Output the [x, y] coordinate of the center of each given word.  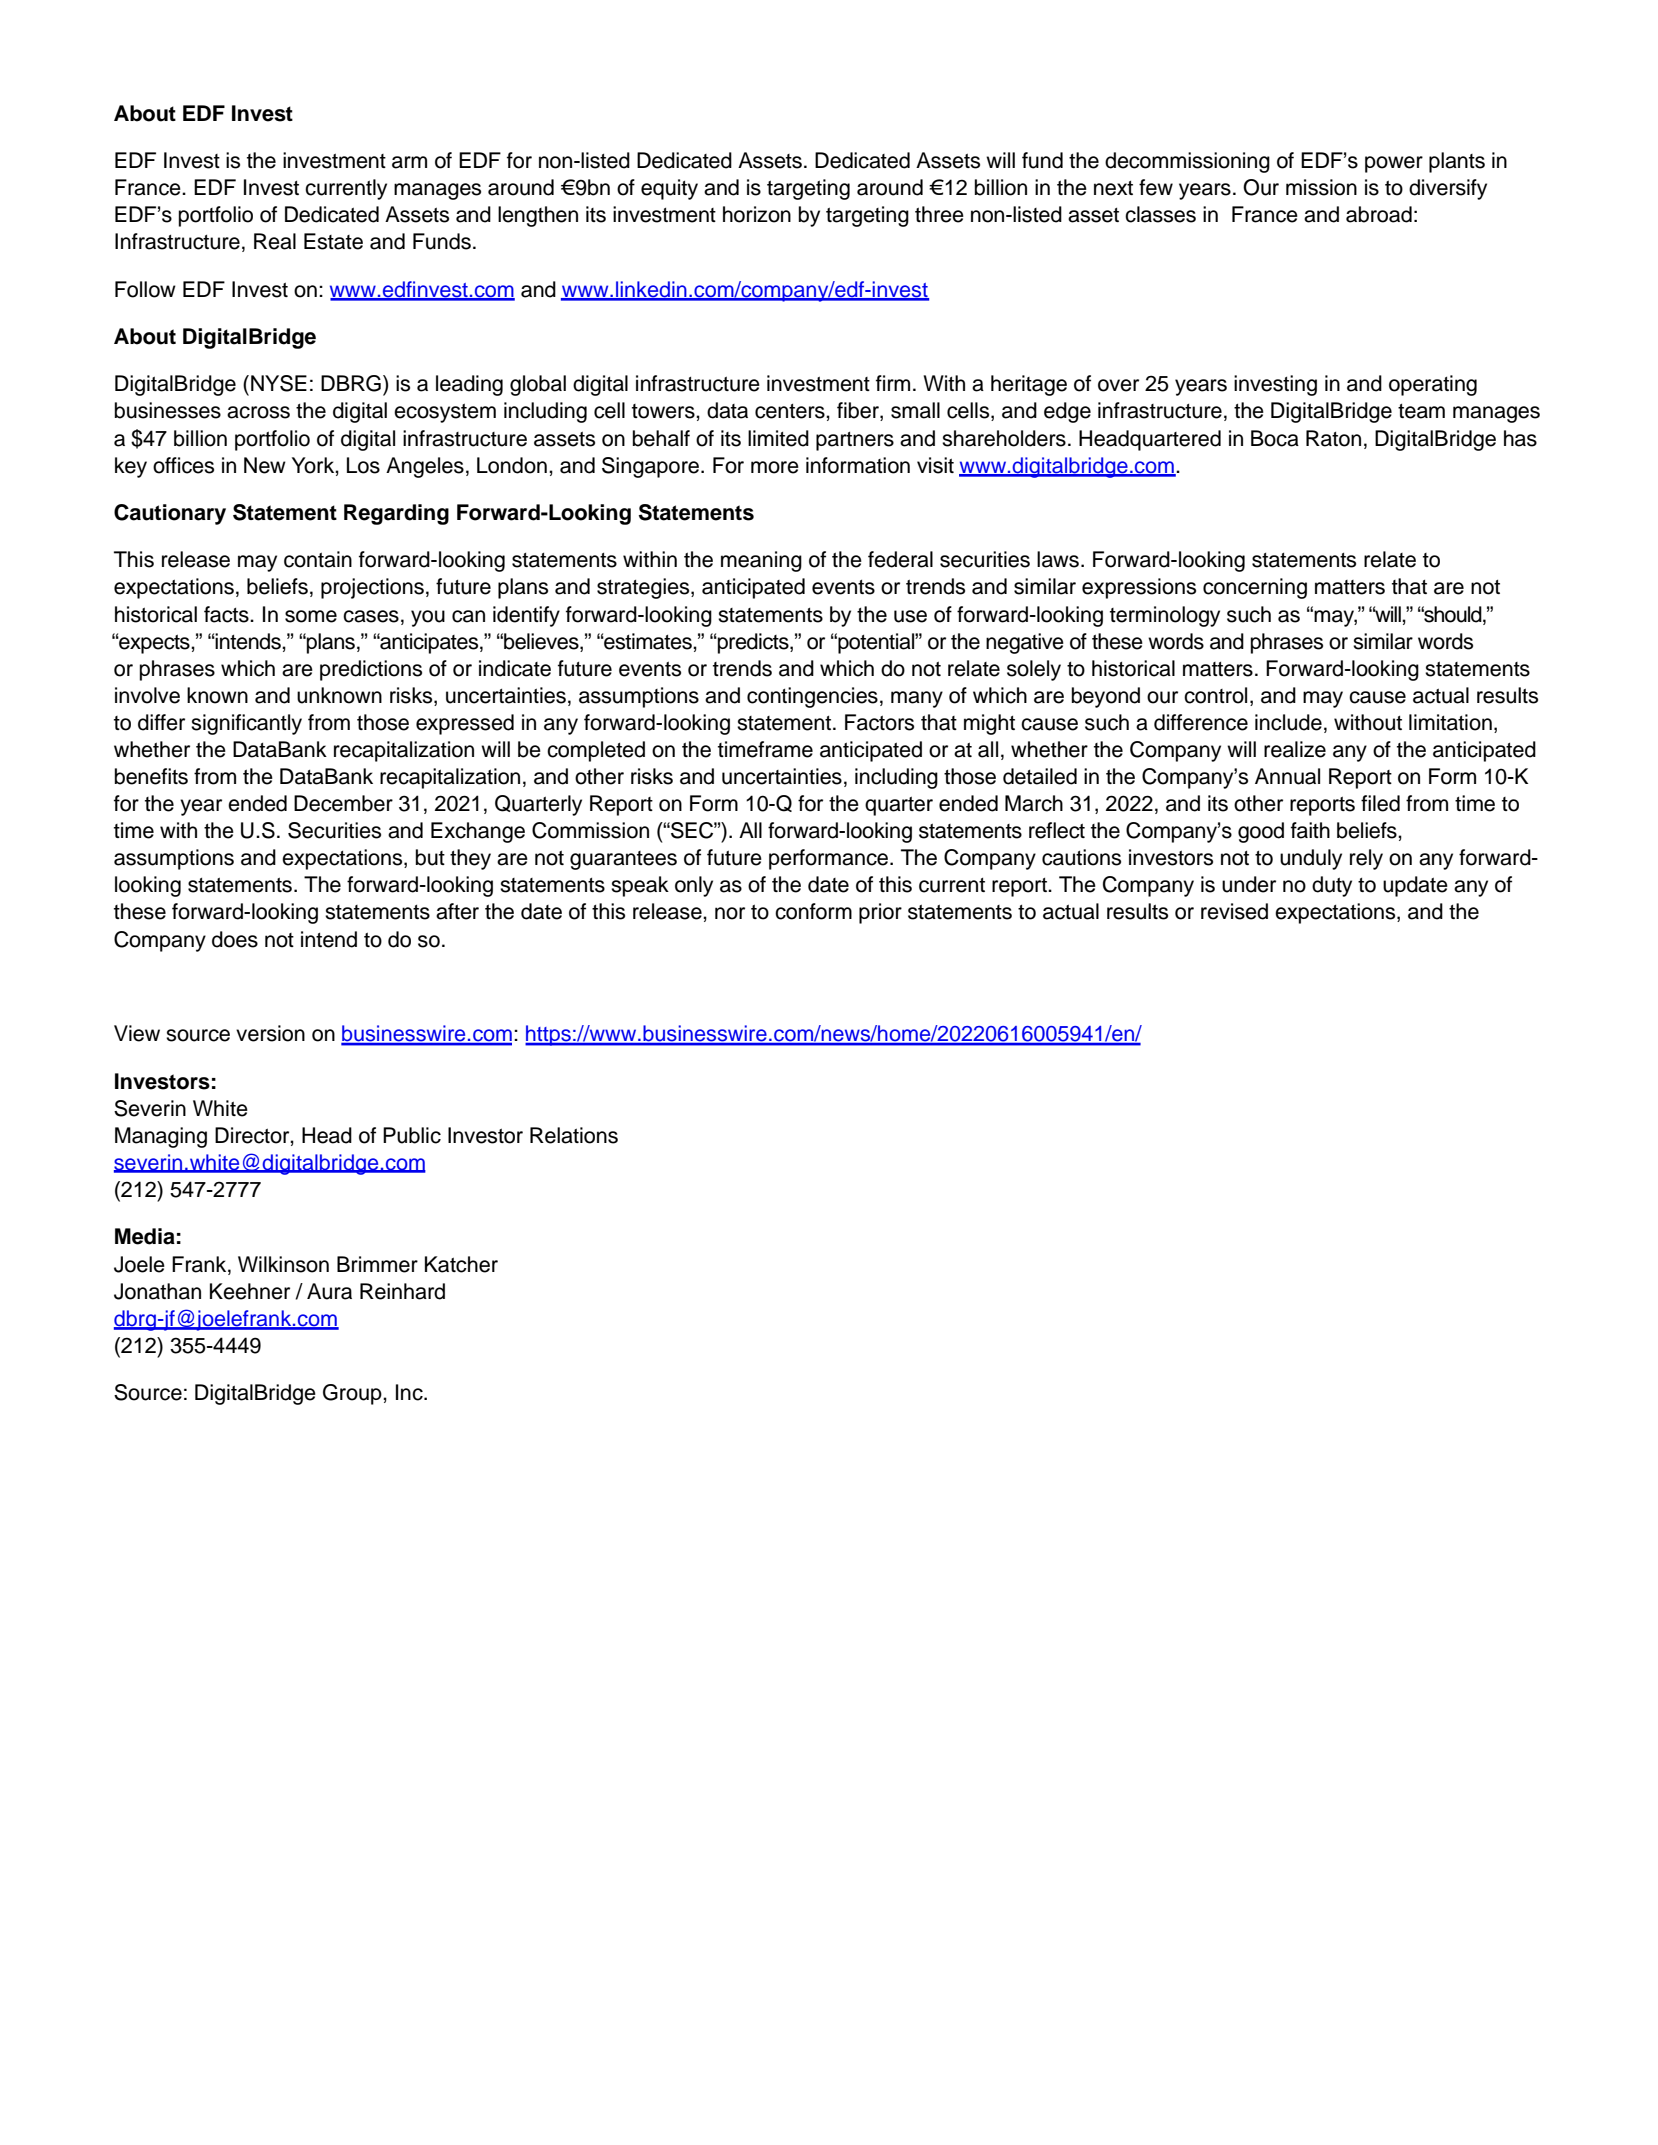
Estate [333, 241]
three [939, 214]
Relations [574, 1135]
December [343, 803]
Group [353, 1394]
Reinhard [402, 1291]
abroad [1379, 214]
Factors [879, 722]
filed [1380, 803]
